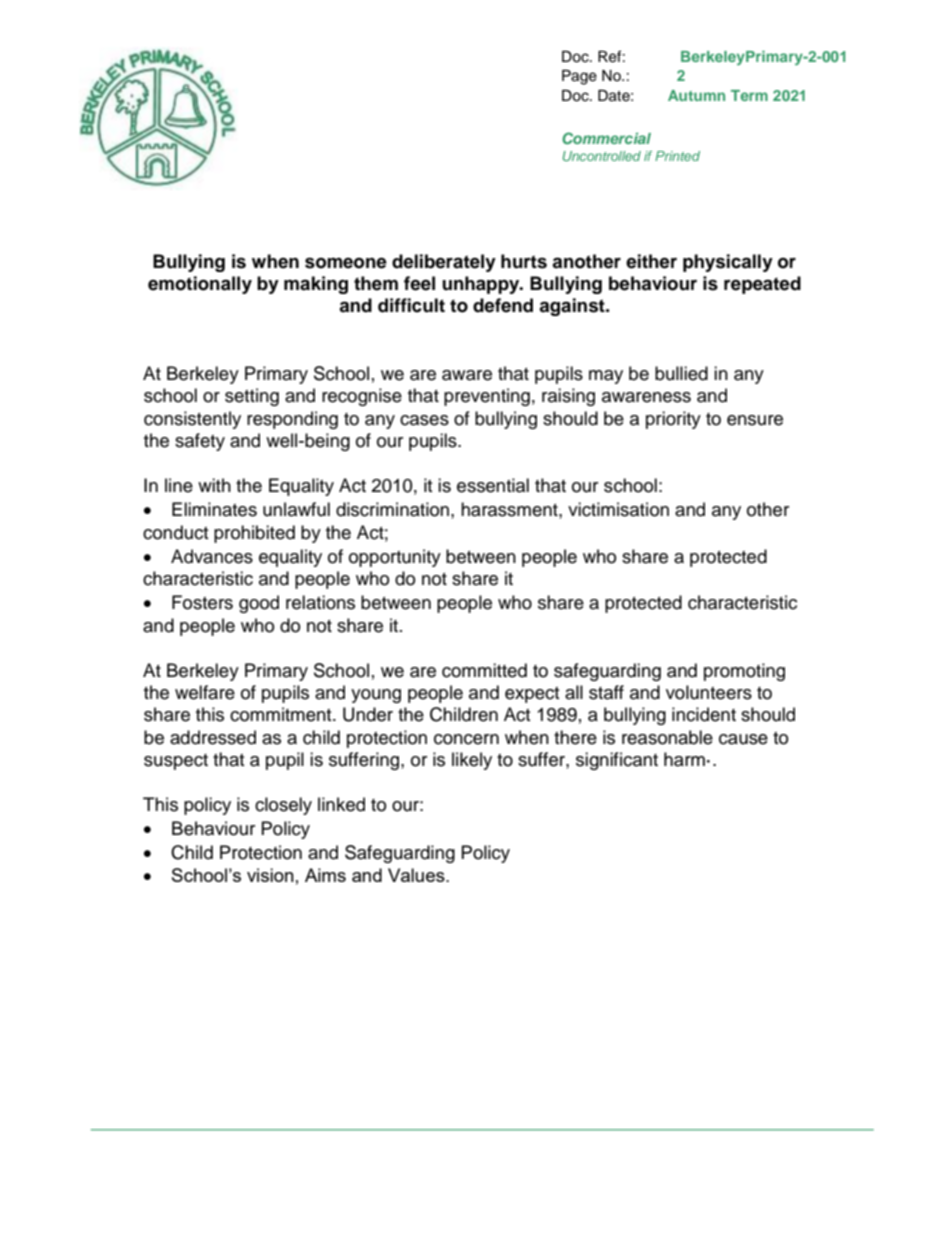  Describe the element at coordinates (417, 875) in the screenshot. I see `Values` at that location.
